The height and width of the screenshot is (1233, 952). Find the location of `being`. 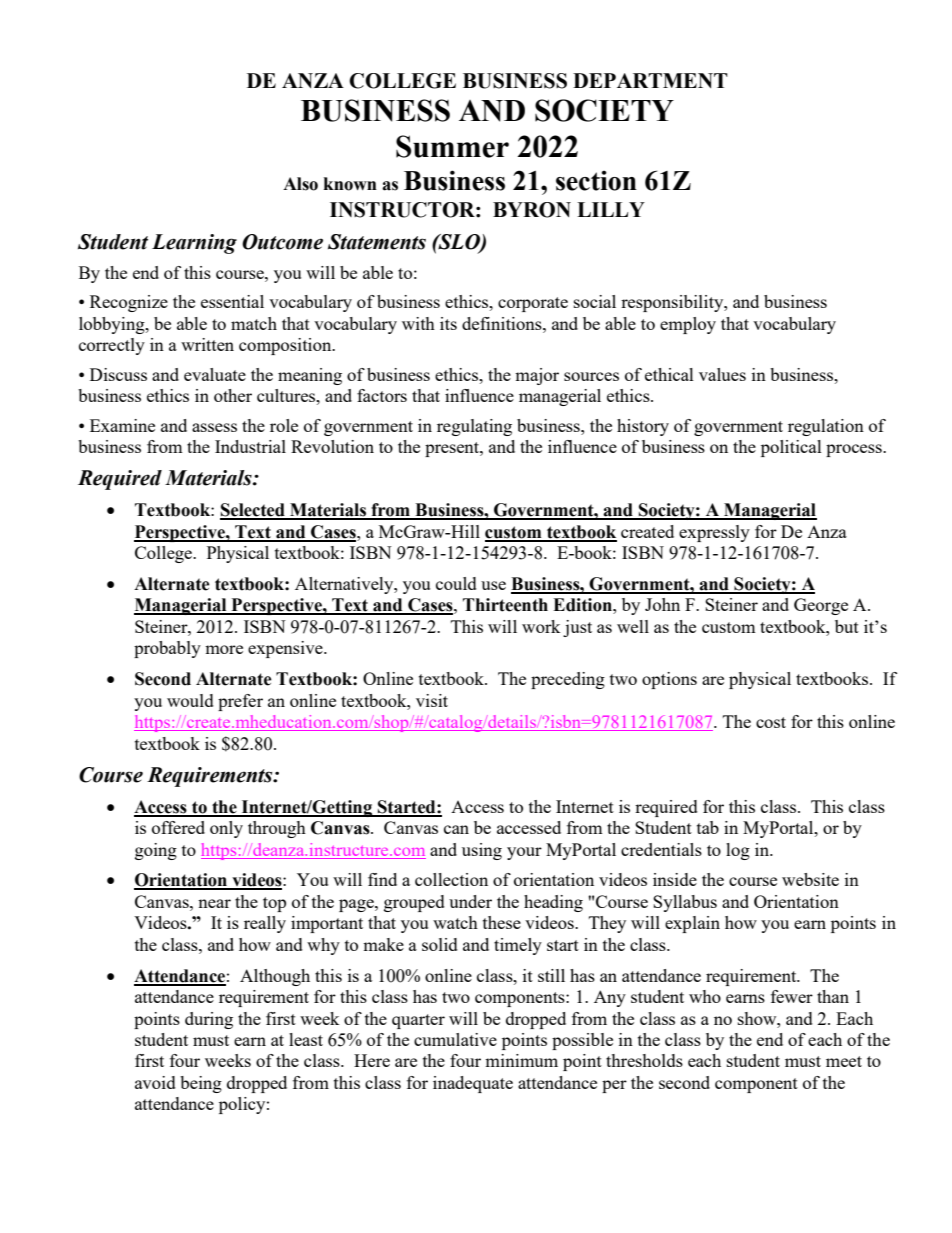

being is located at coordinates (201, 1084).
